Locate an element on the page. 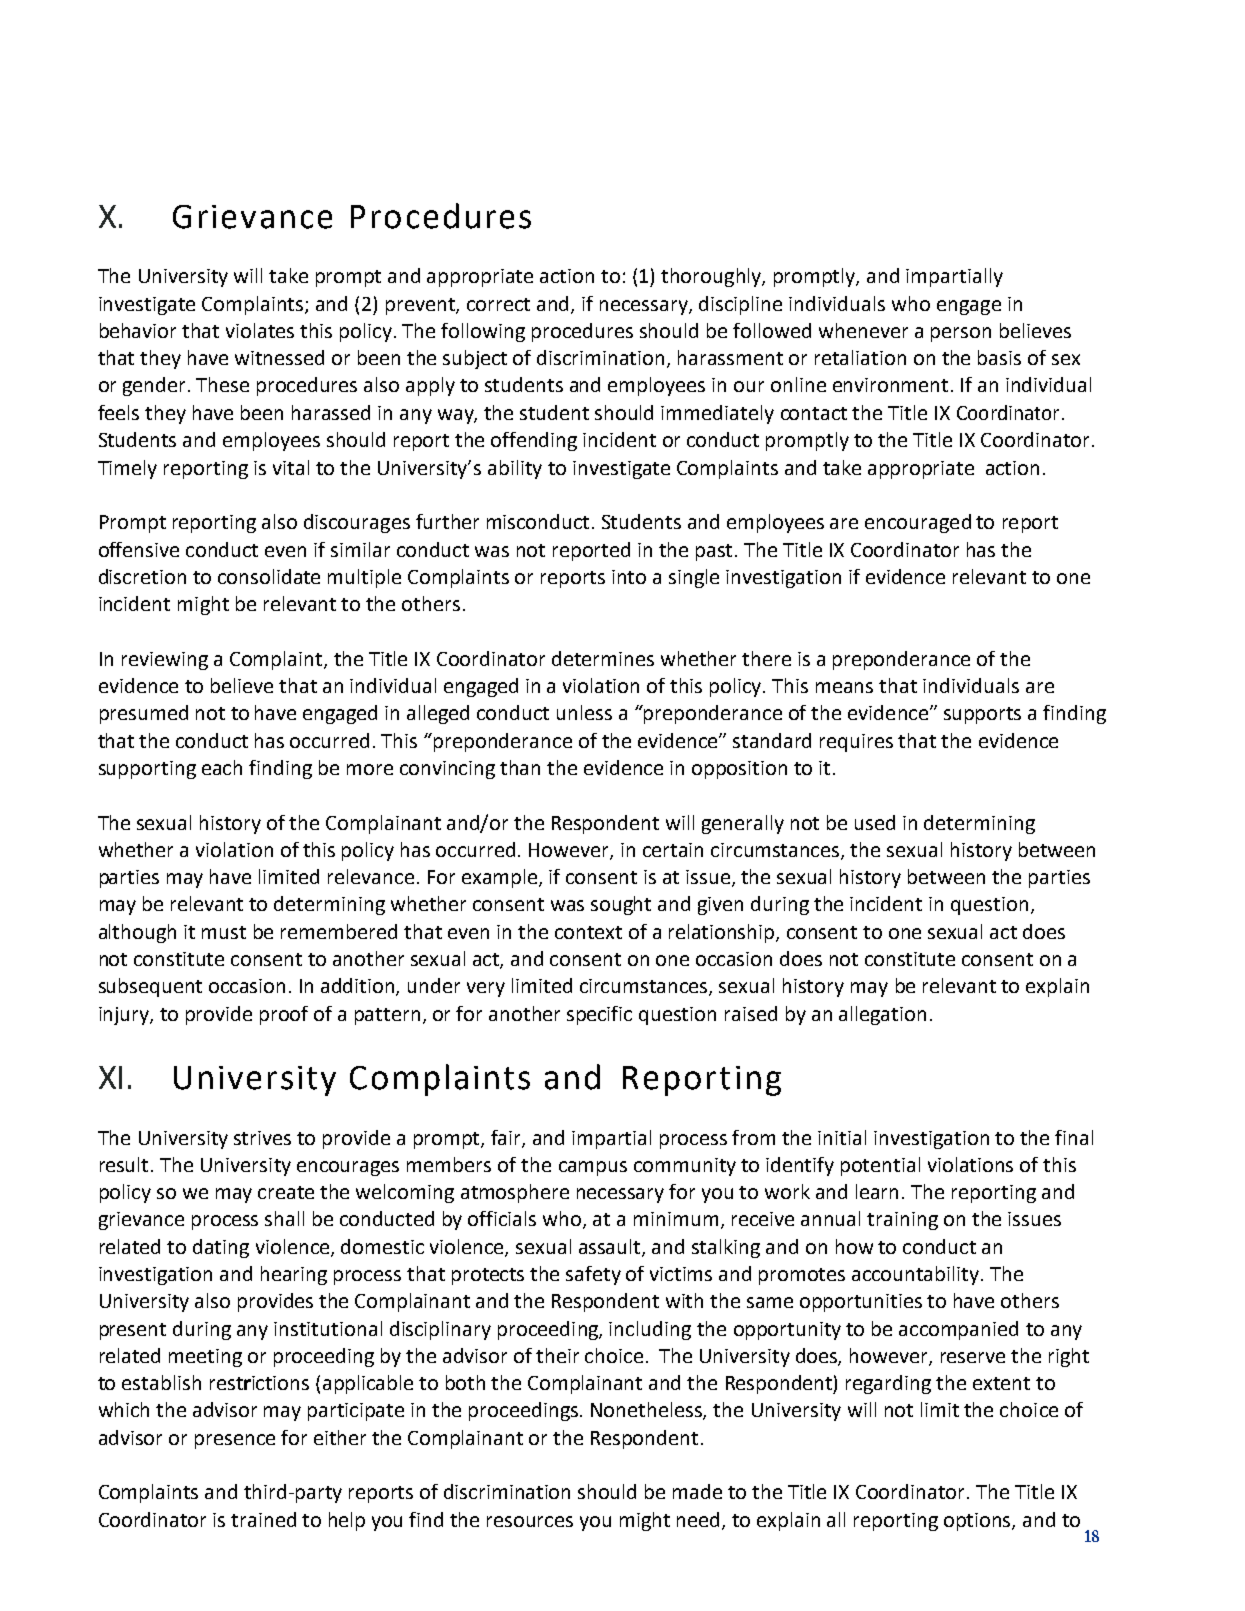 The image size is (1245, 1611). person is located at coordinates (961, 334).
